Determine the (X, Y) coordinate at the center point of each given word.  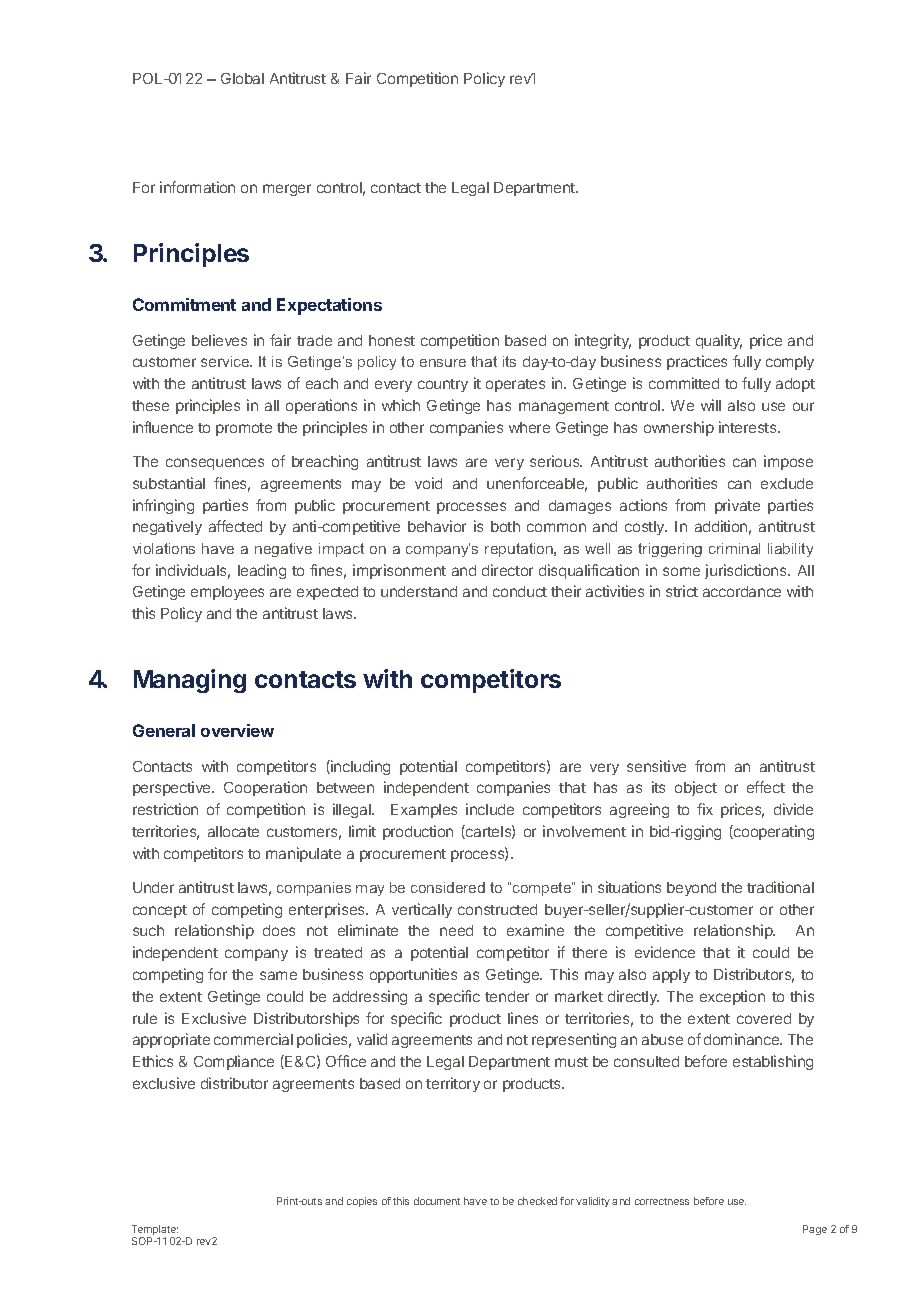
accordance (742, 591)
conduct (520, 591)
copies (362, 1202)
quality (719, 341)
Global (242, 78)
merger (287, 190)
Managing (190, 681)
